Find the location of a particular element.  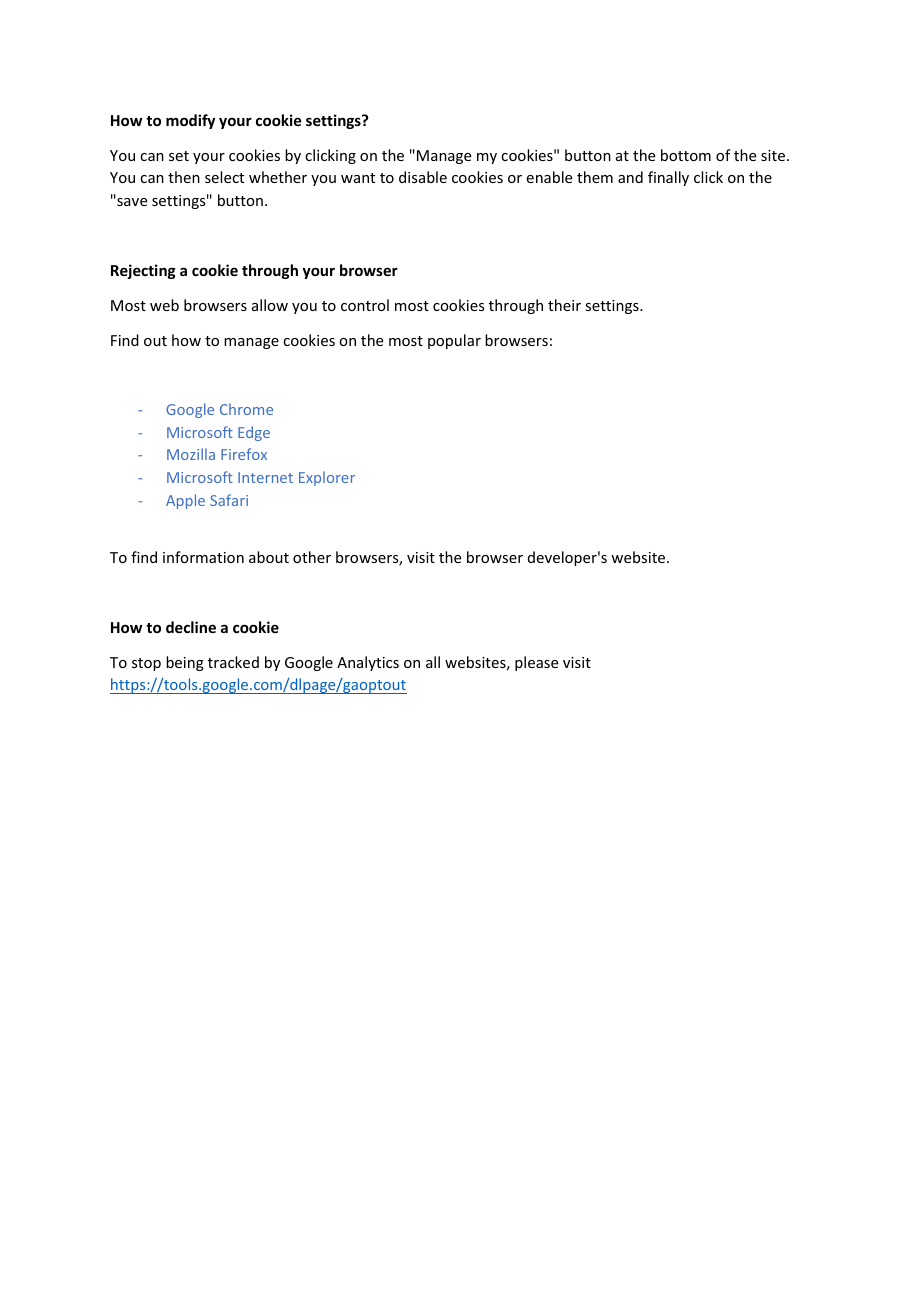

modify is located at coordinates (190, 121).
